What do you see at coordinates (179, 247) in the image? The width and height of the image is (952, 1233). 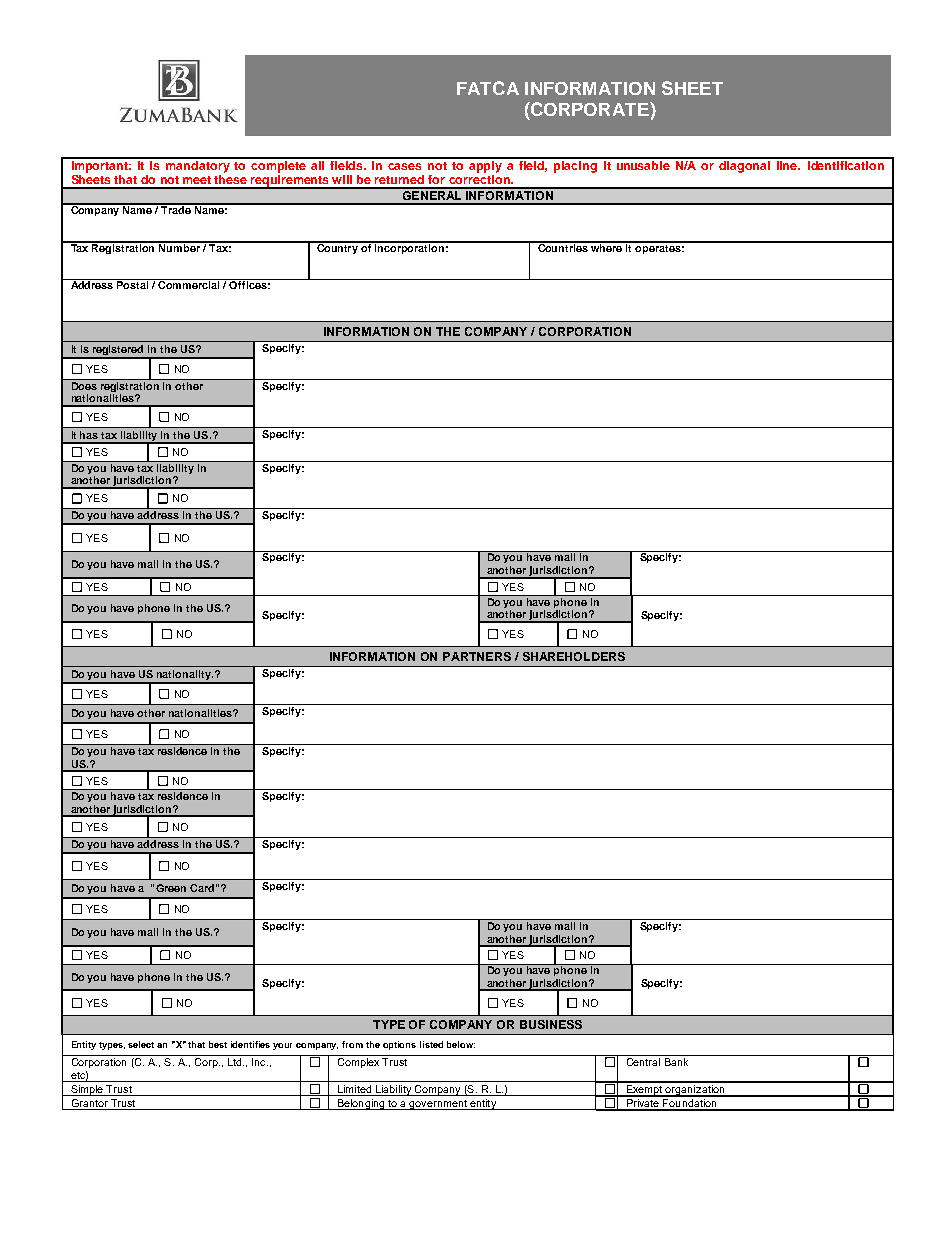 I see `Number` at bounding box center [179, 247].
